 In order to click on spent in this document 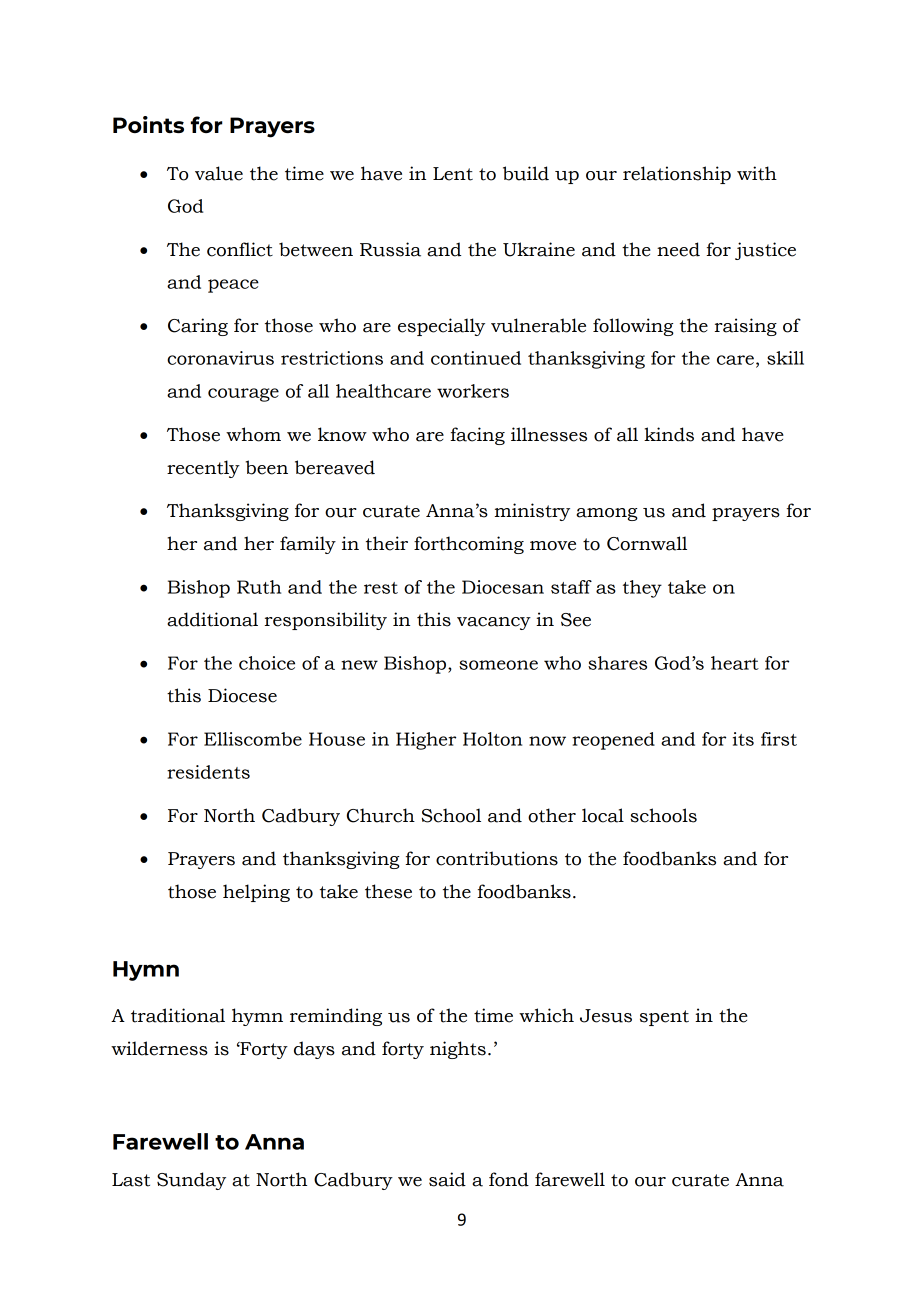, I will do `click(664, 1018)`.
